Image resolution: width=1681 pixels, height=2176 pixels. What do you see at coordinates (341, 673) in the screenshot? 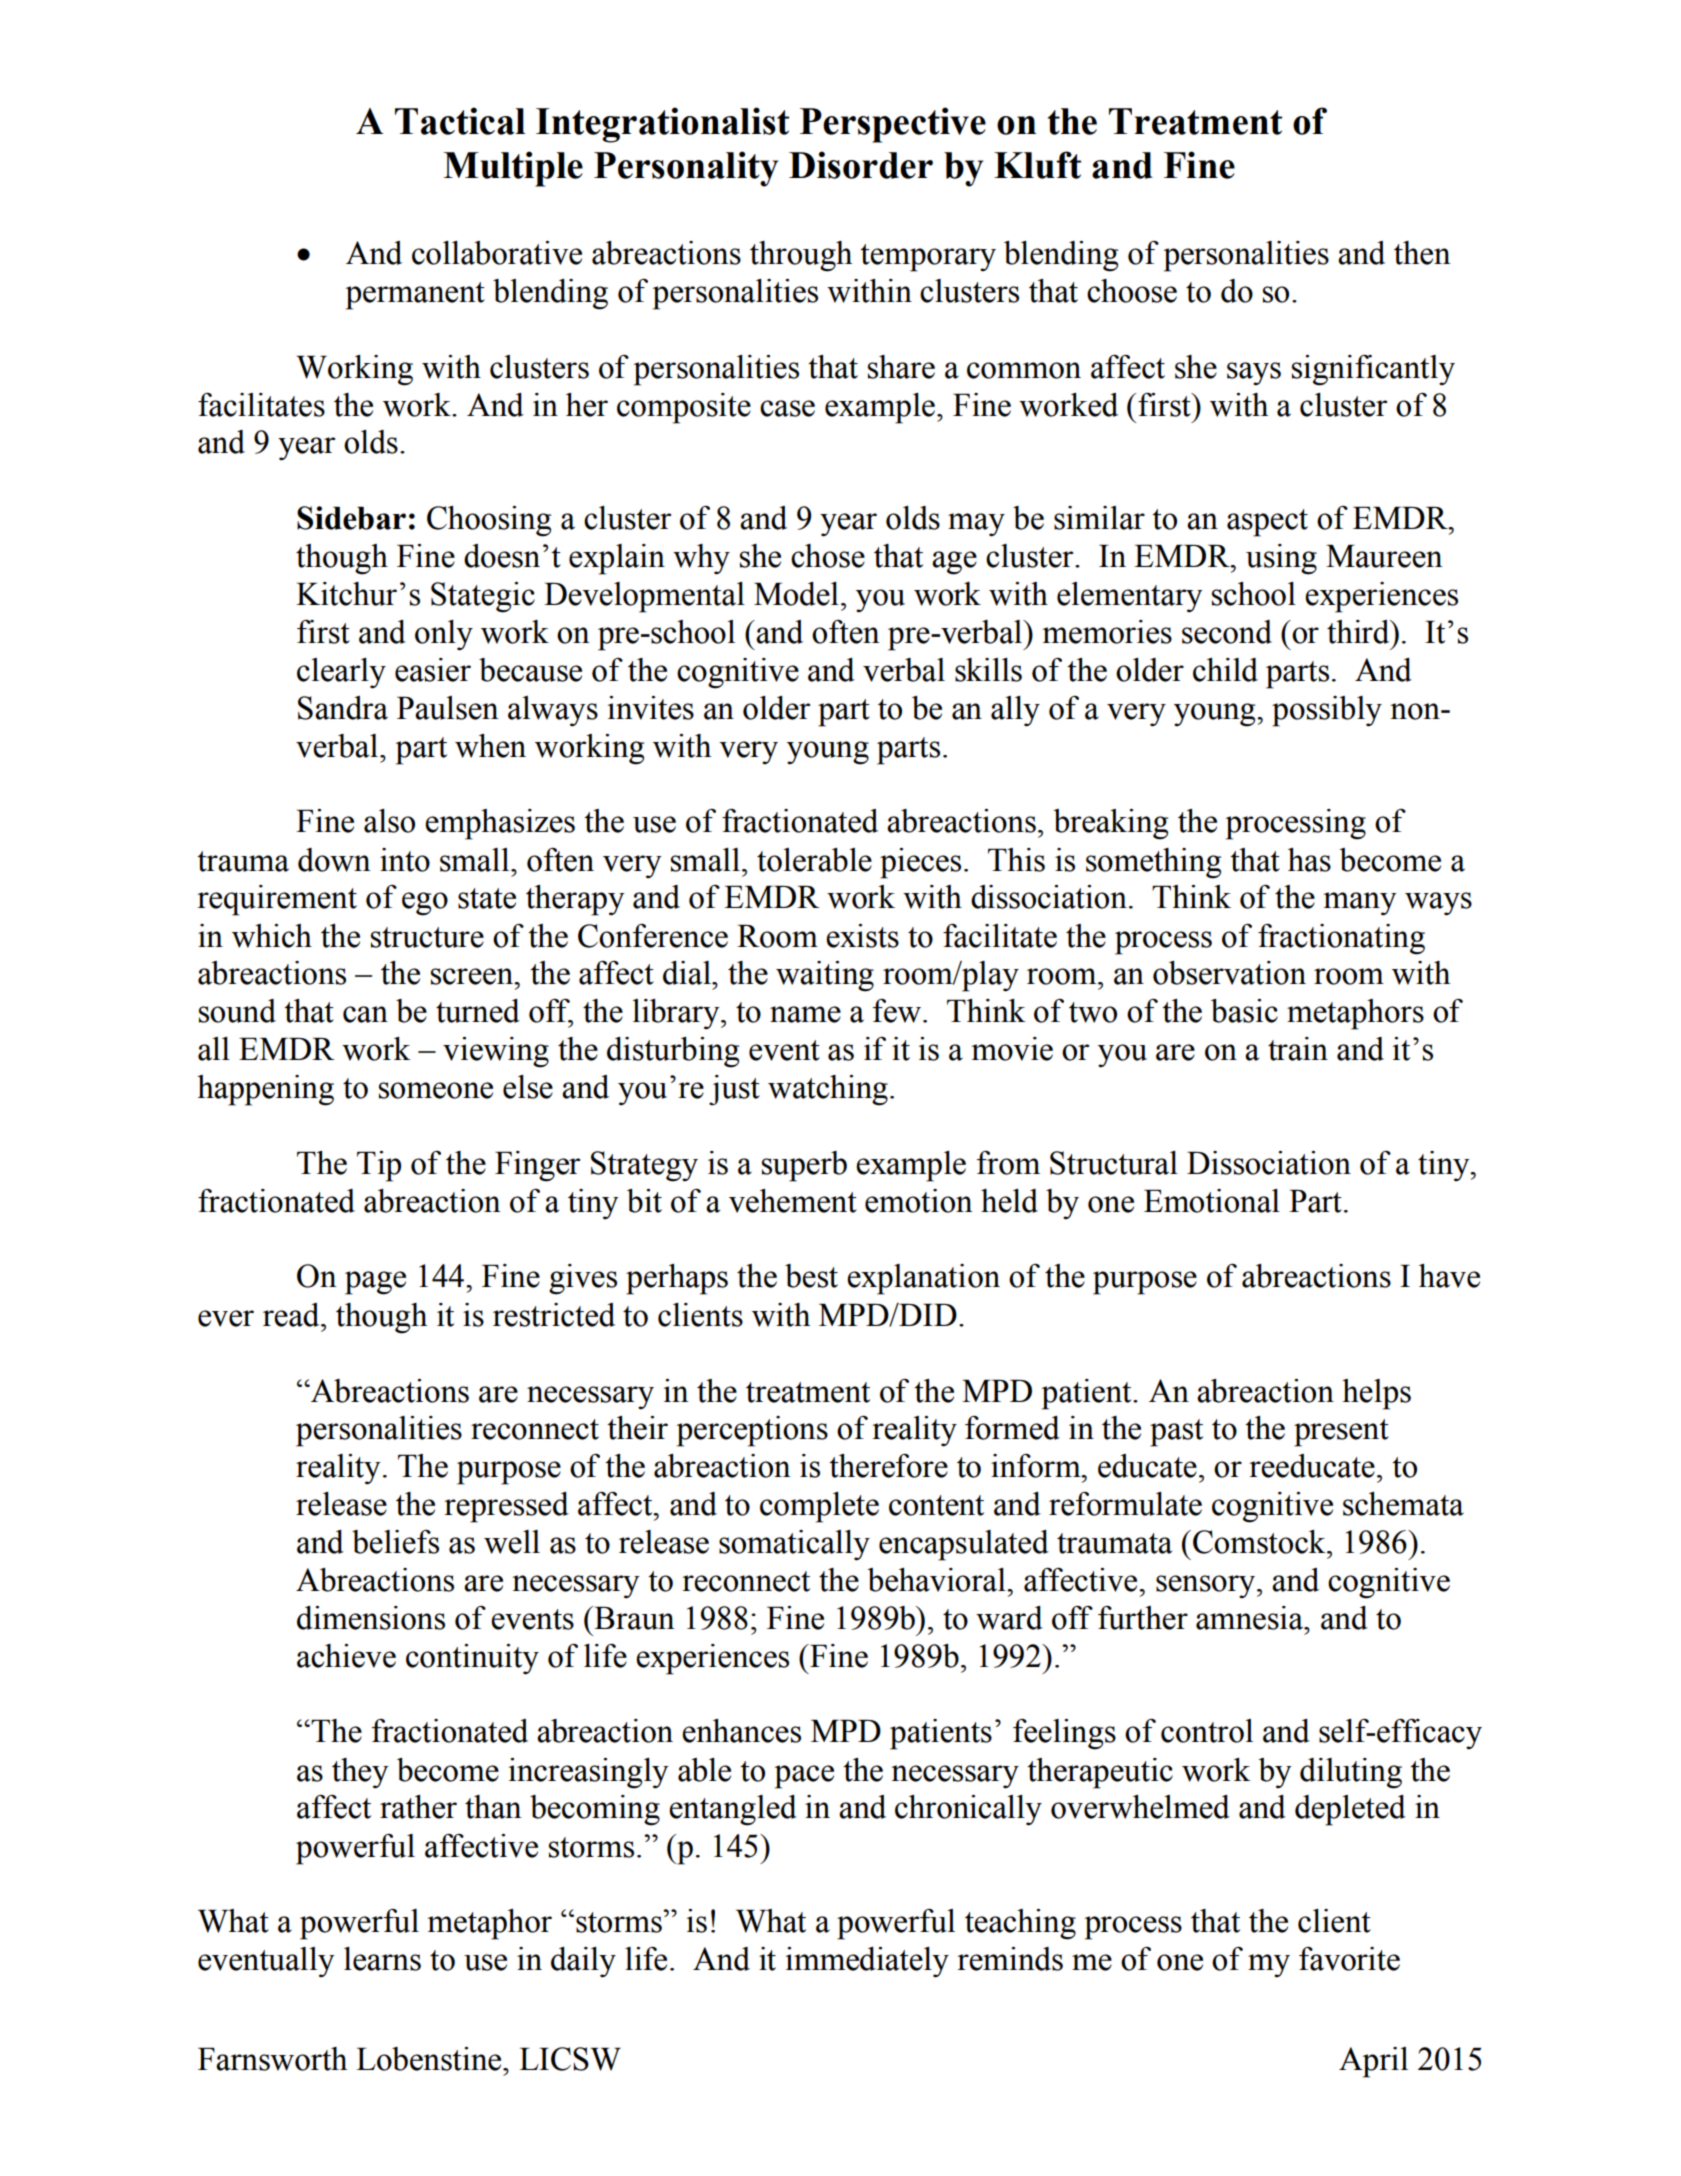
I see `clearly` at bounding box center [341, 673].
